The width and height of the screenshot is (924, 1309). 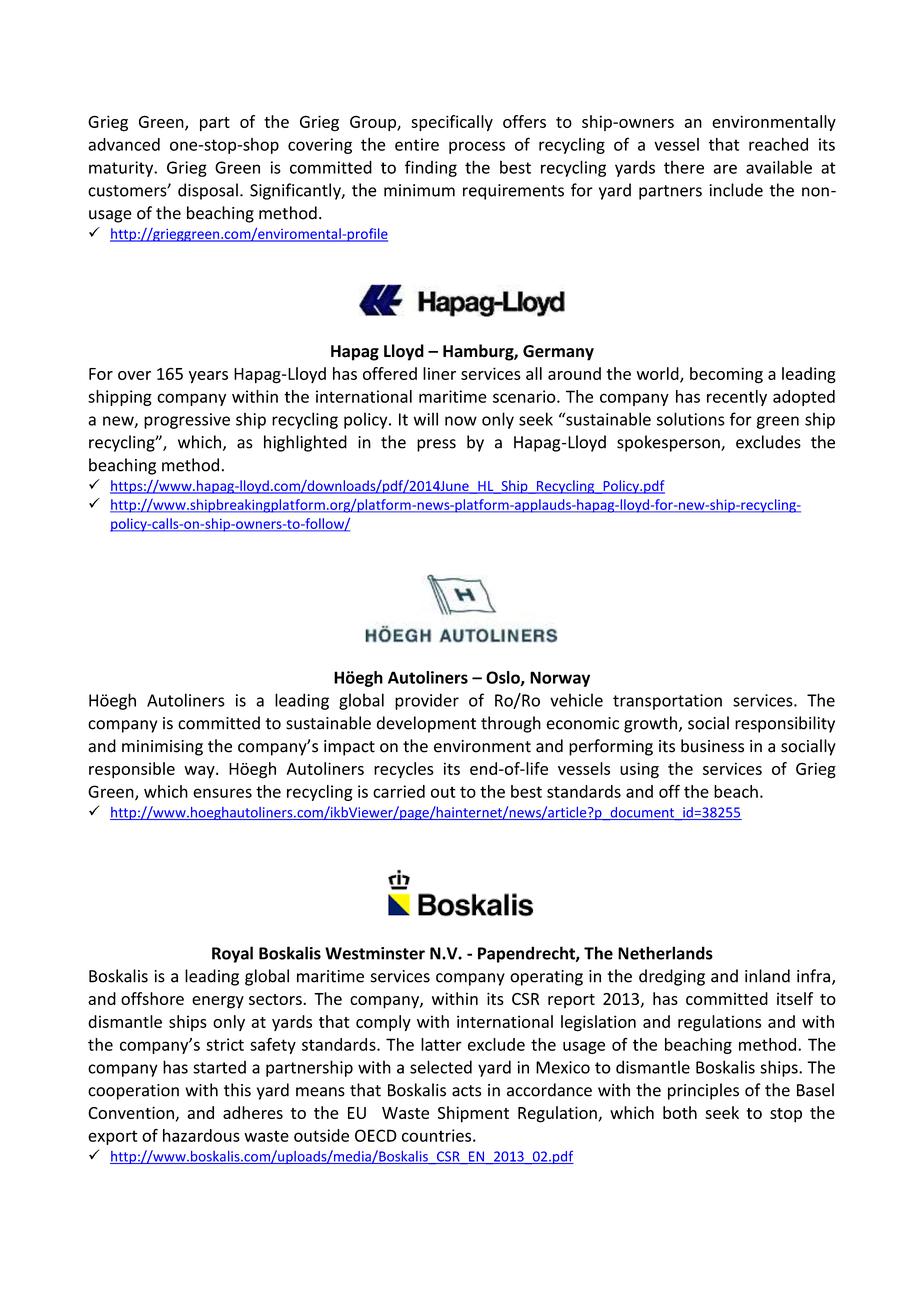 What do you see at coordinates (208, 191) in the screenshot?
I see `disposal` at bounding box center [208, 191].
